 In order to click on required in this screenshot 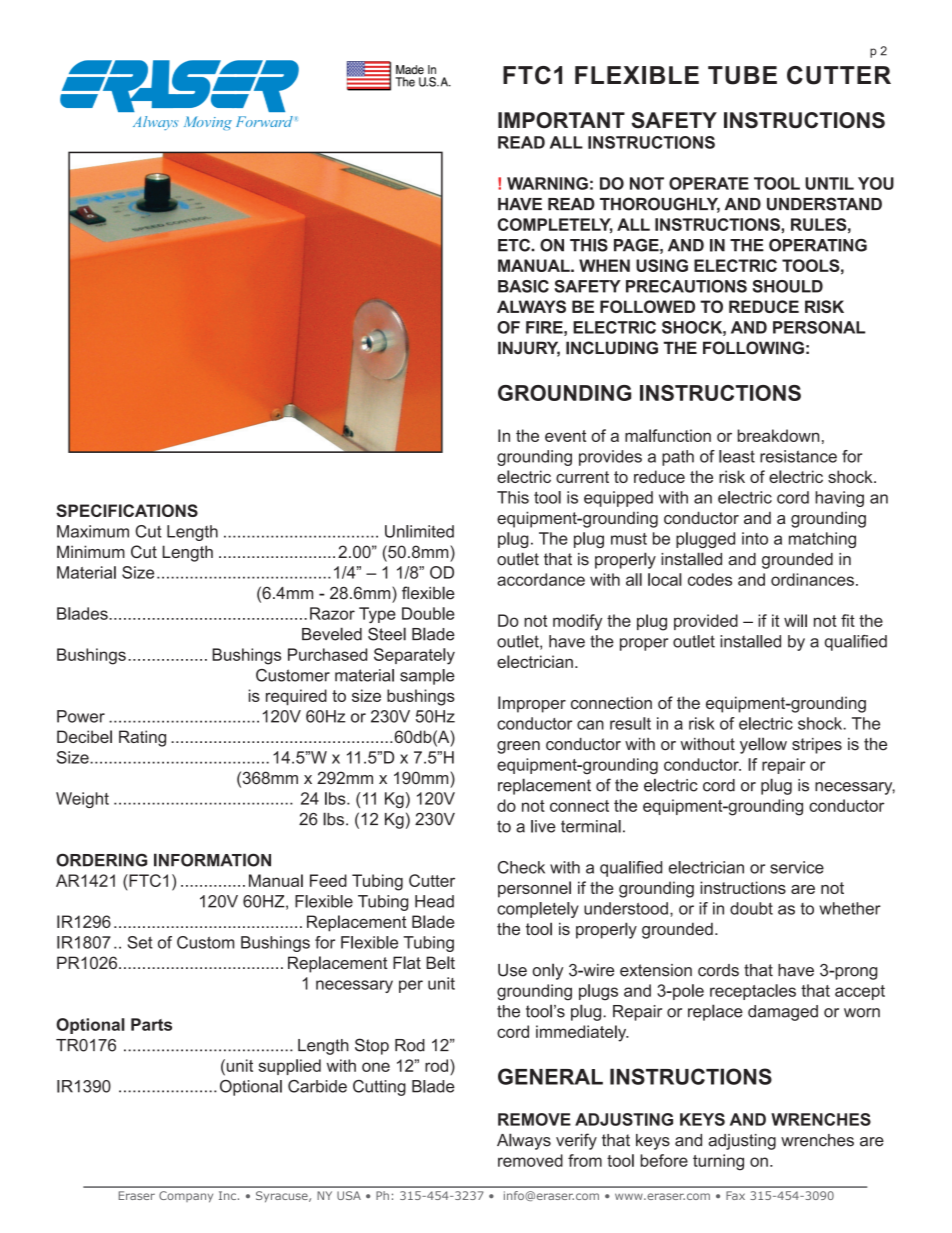, I will do `click(296, 697)`.
